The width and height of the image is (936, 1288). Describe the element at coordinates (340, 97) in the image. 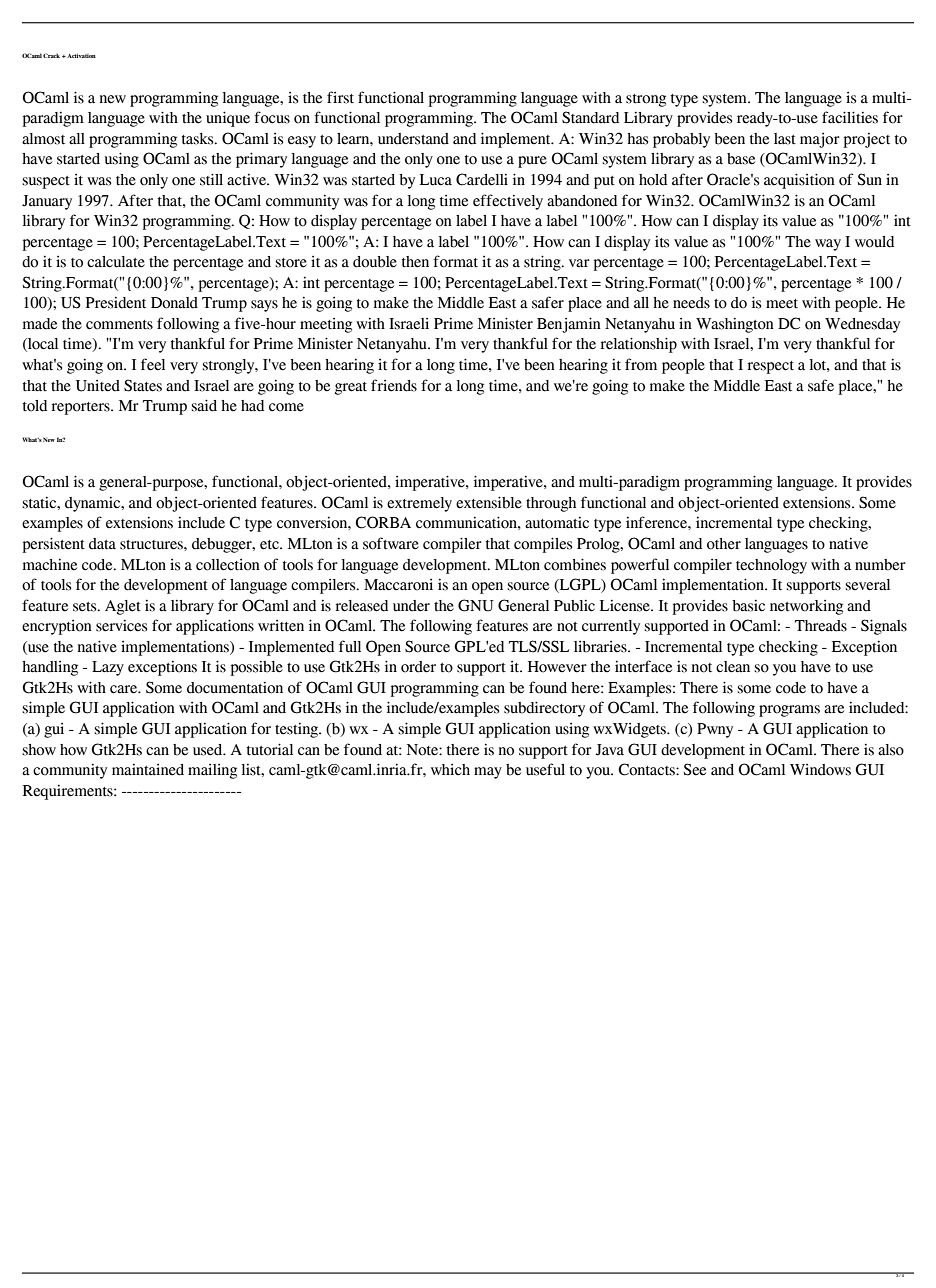

I see `first` at that location.
